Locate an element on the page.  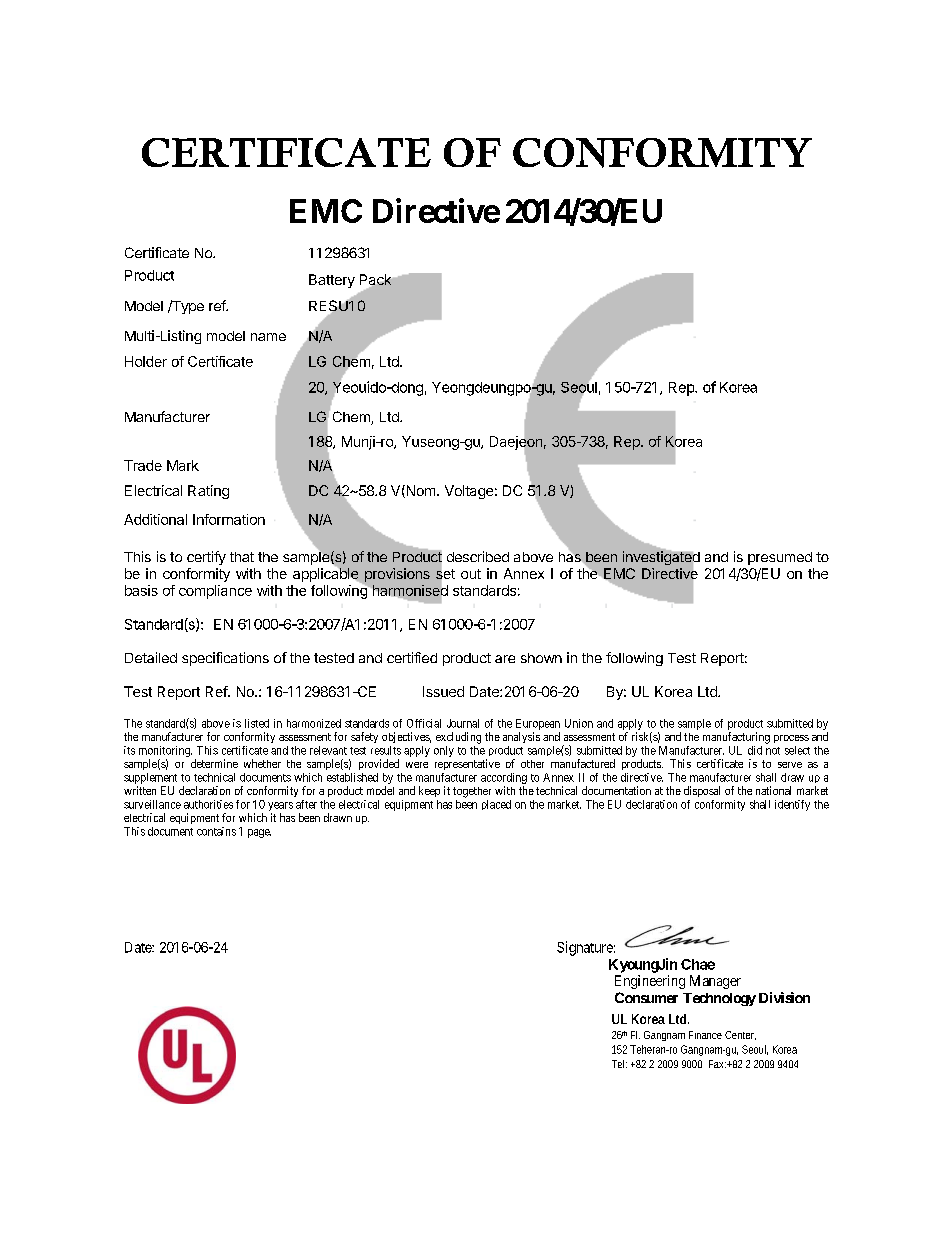
Tel is located at coordinates (619, 1064).
